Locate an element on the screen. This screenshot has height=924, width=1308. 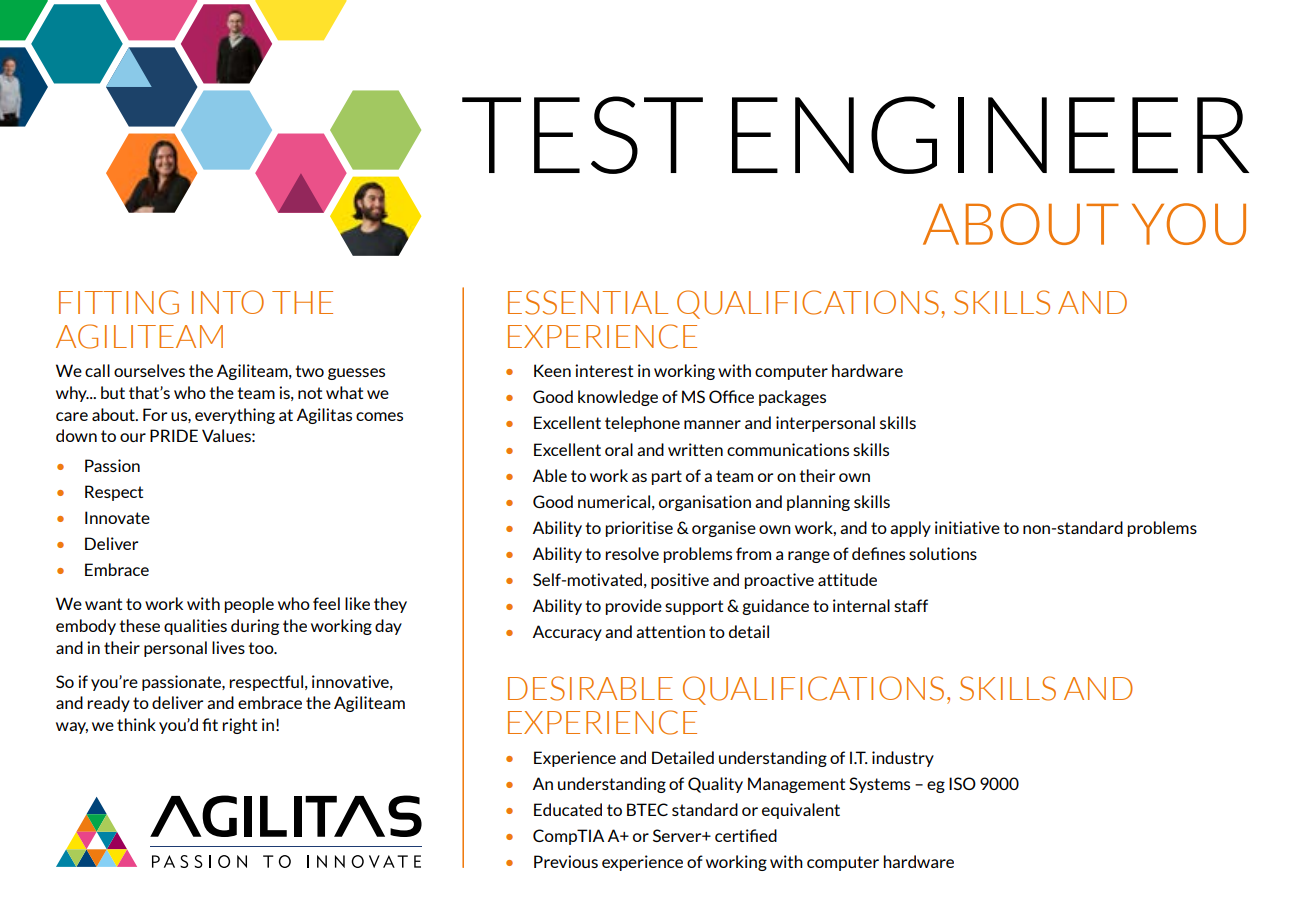
oral is located at coordinates (619, 449).
